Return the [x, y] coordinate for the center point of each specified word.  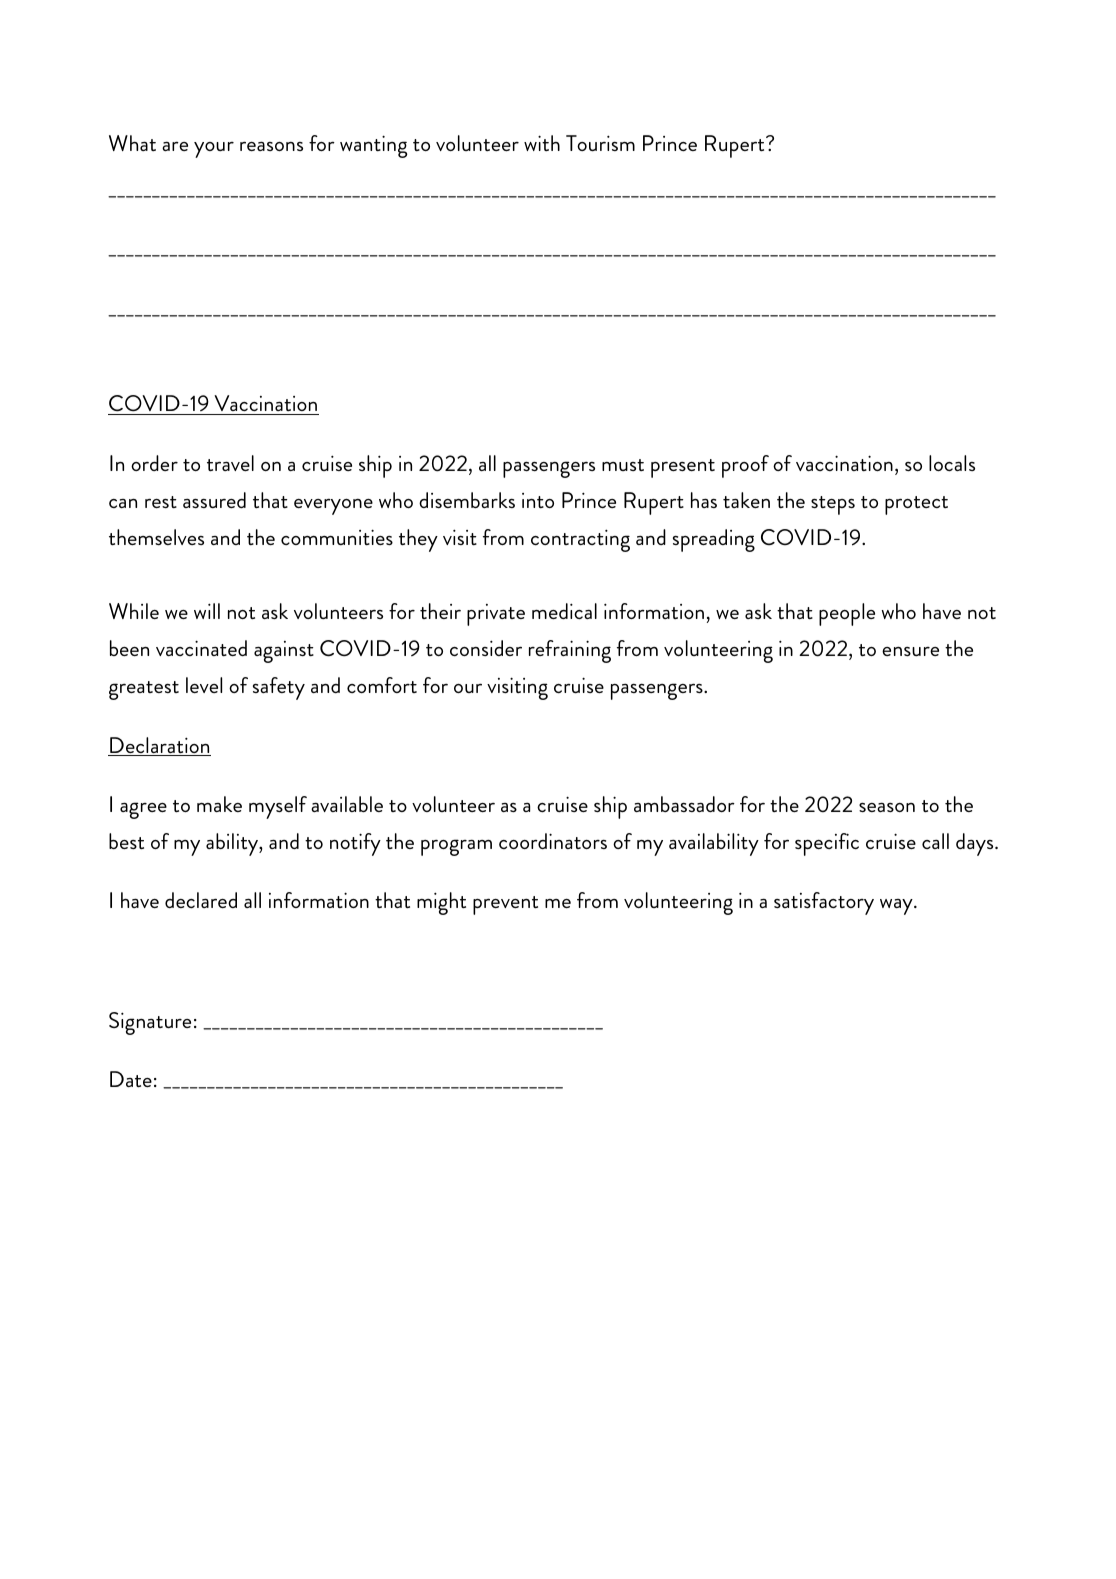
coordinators [553, 841]
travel [230, 463]
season [887, 807]
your [214, 150]
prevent [505, 905]
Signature [150, 1023]
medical [564, 611]
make [219, 804]
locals [952, 463]
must [623, 465]
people [847, 614]
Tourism [600, 143]
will [207, 611]
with [542, 143]
